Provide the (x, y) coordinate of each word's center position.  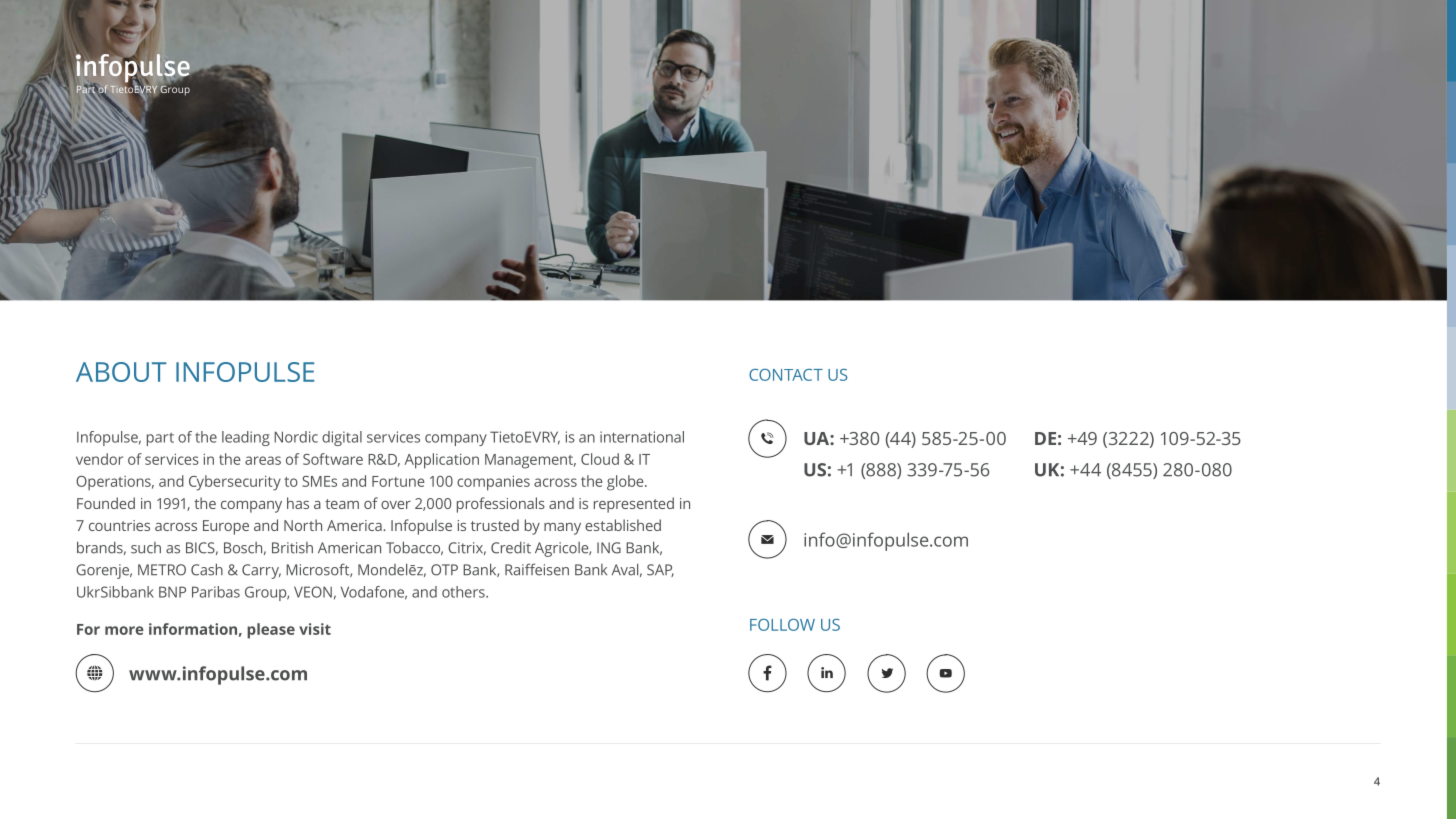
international (642, 437)
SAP (660, 570)
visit (315, 629)
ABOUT (121, 372)
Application (442, 461)
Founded (106, 503)
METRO (162, 570)
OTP (444, 570)
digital (342, 438)
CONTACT (786, 375)
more (124, 630)
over (396, 505)
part (160, 439)
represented (634, 505)
